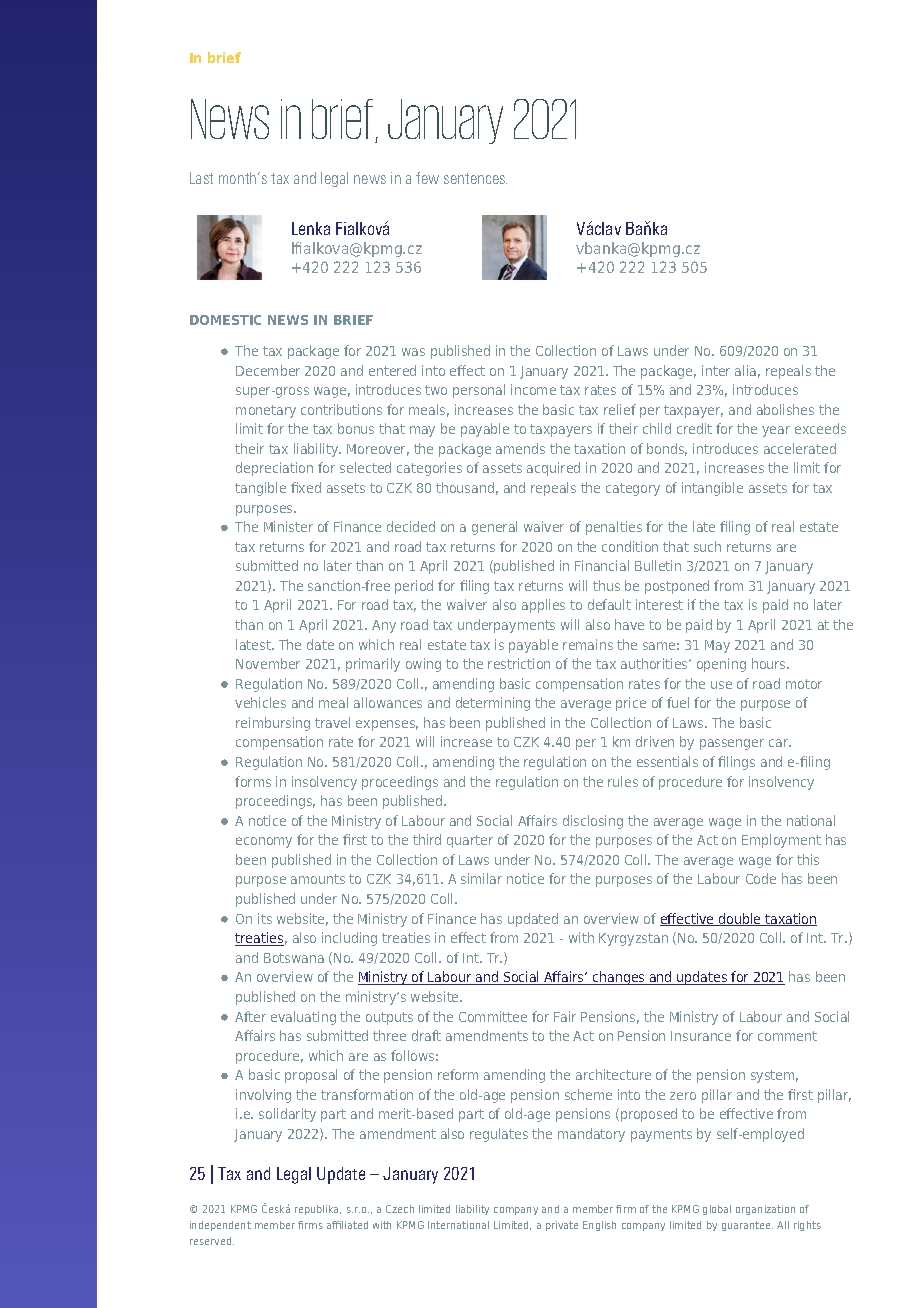 The image size is (924, 1308). What do you see at coordinates (266, 411) in the image?
I see `monetary` at bounding box center [266, 411].
